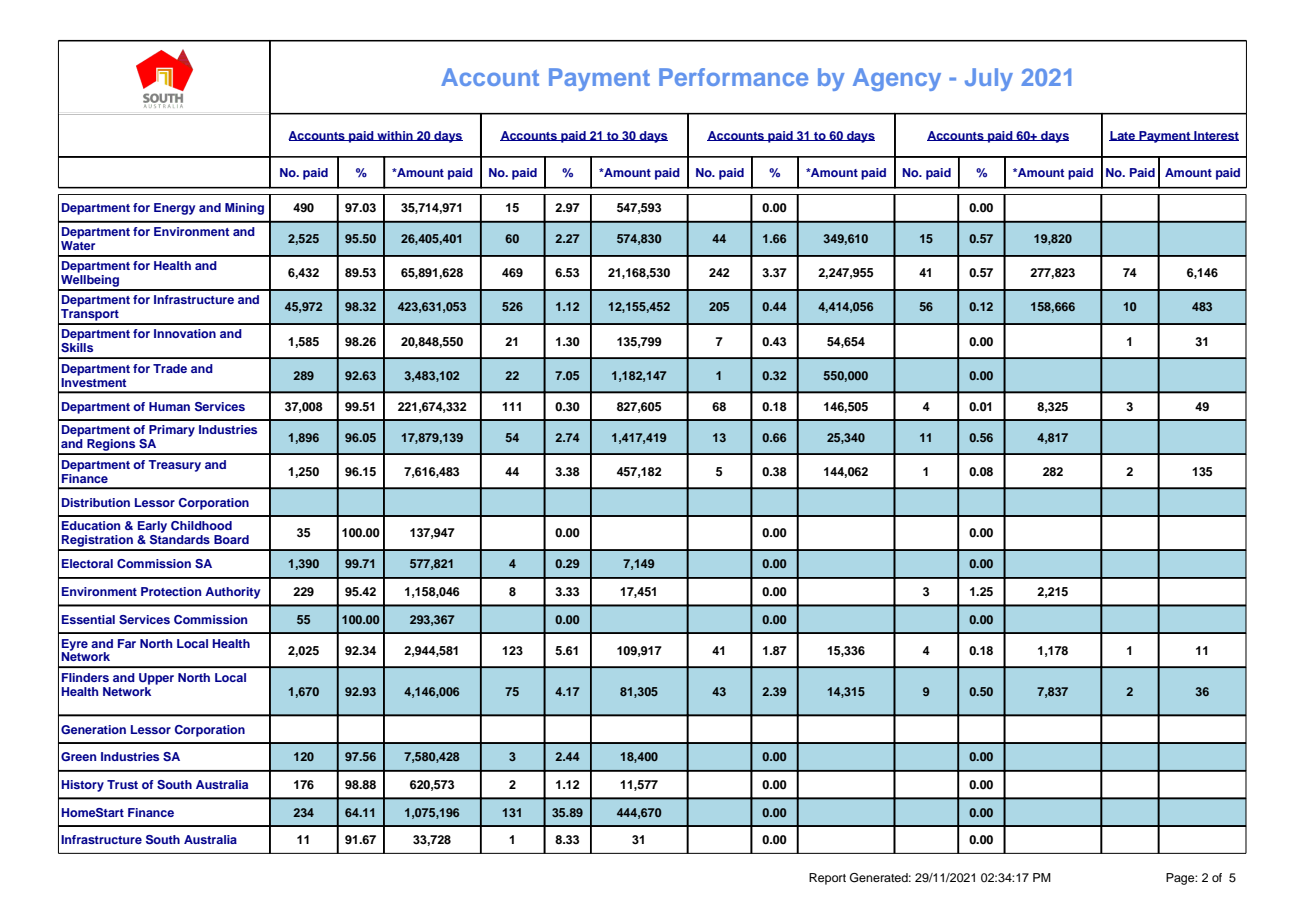 Image resolution: width=1307 pixels, height=924 pixels. What do you see at coordinates (232, 593) in the page?
I see `Authority` at bounding box center [232, 593].
